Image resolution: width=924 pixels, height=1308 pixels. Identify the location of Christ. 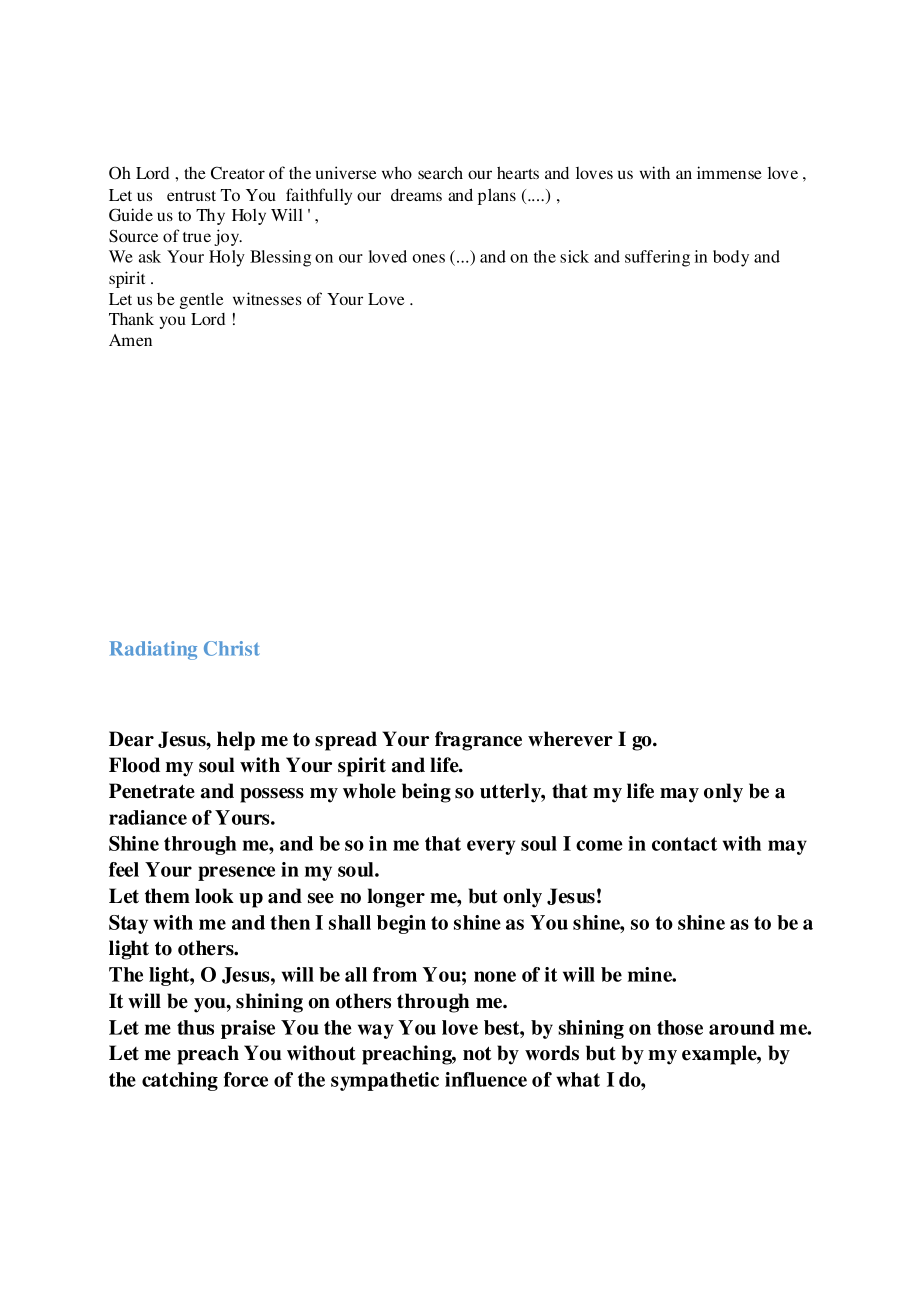
(232, 648).
